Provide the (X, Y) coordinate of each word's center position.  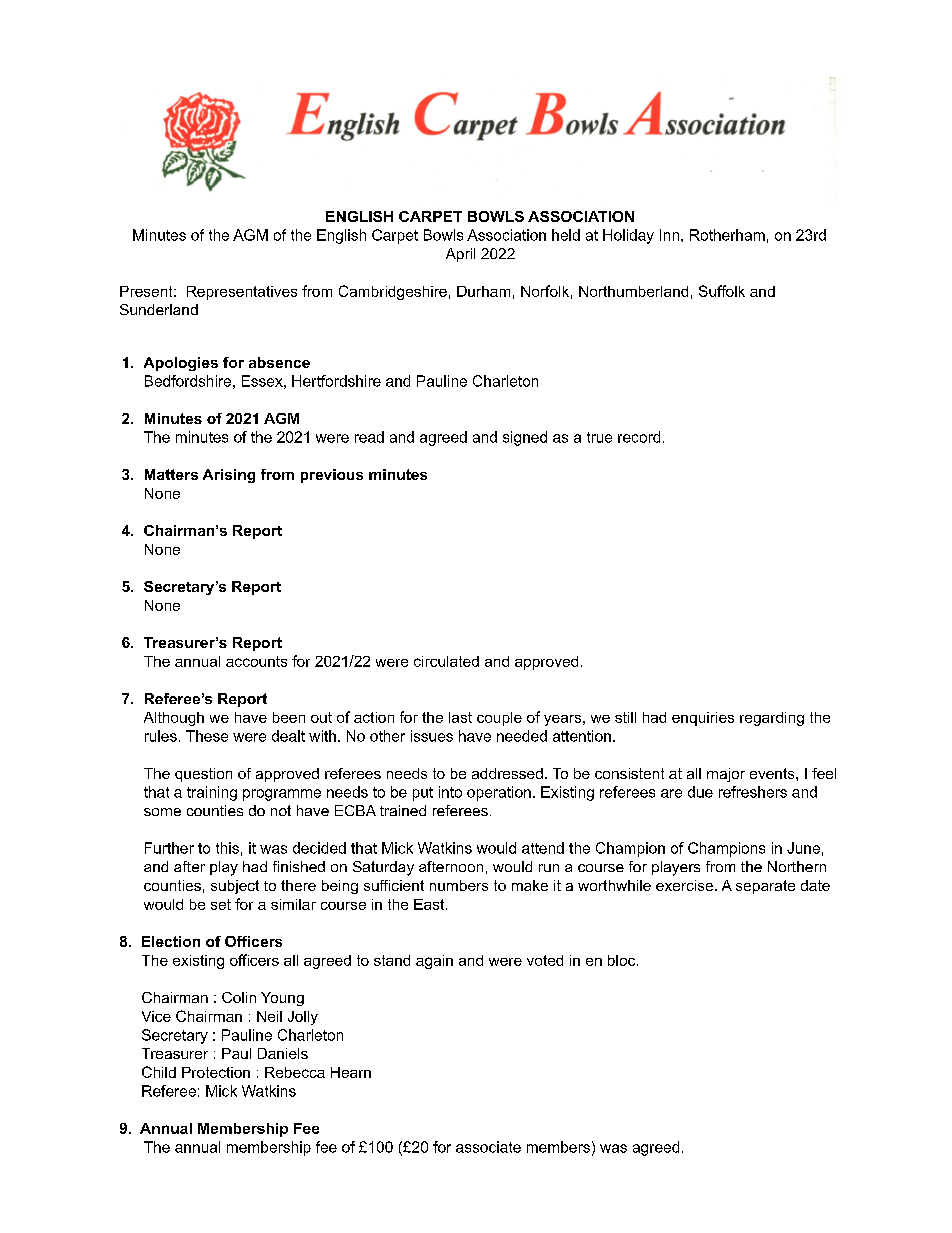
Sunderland (159, 309)
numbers (459, 885)
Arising (229, 476)
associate (488, 1147)
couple (499, 719)
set (221, 904)
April (460, 255)
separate (765, 887)
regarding (772, 719)
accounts (256, 661)
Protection (216, 1072)
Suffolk (722, 291)
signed (525, 438)
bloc (623, 960)
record (639, 437)
